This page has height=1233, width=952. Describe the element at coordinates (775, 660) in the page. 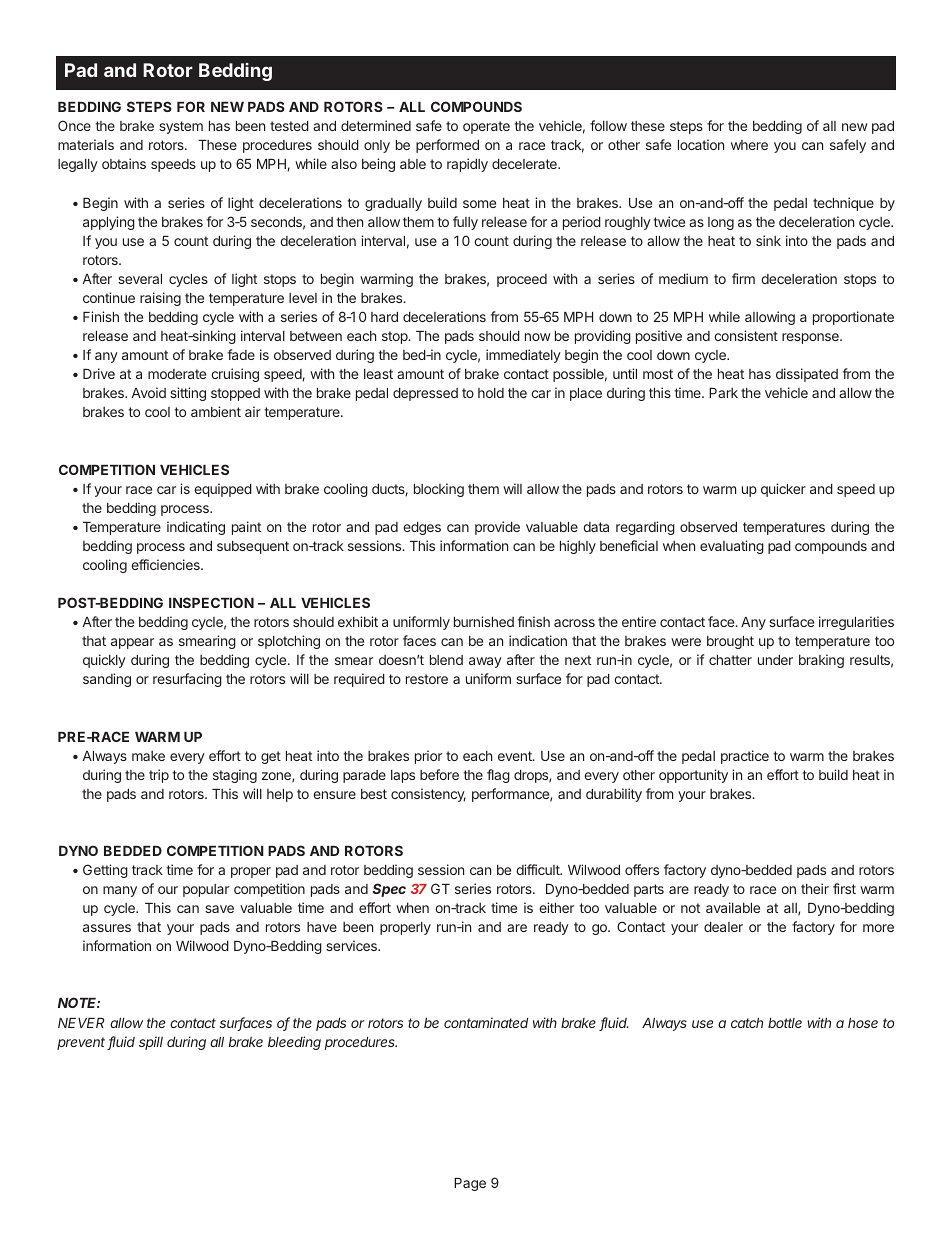

I see `under` at that location.
